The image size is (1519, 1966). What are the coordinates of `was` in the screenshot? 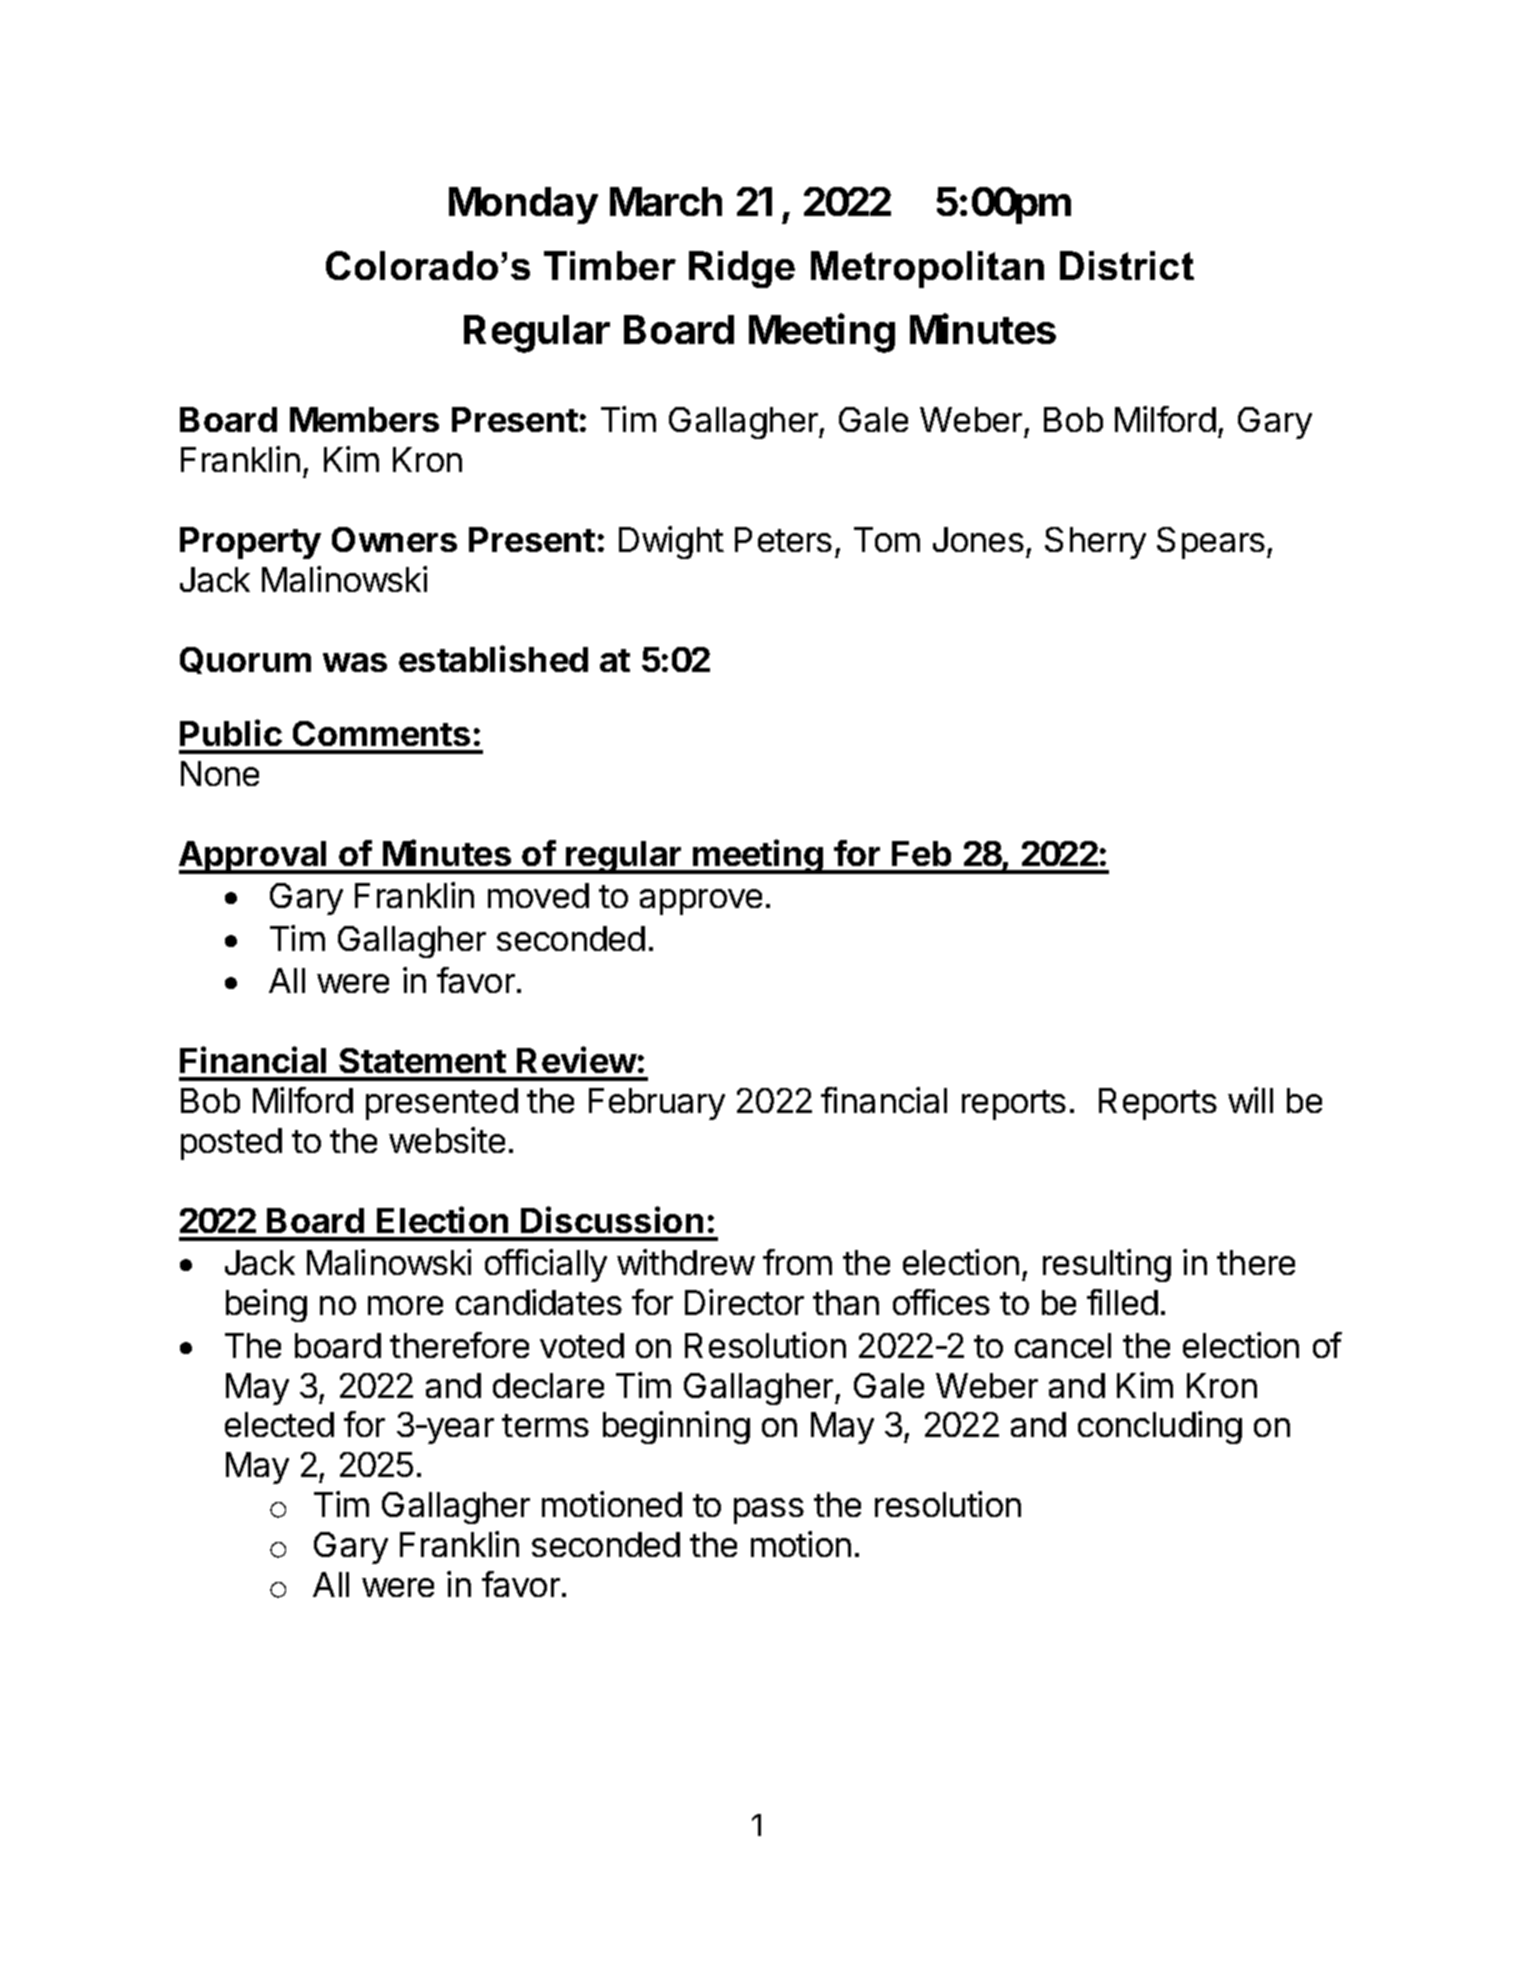 It's located at (355, 662).
